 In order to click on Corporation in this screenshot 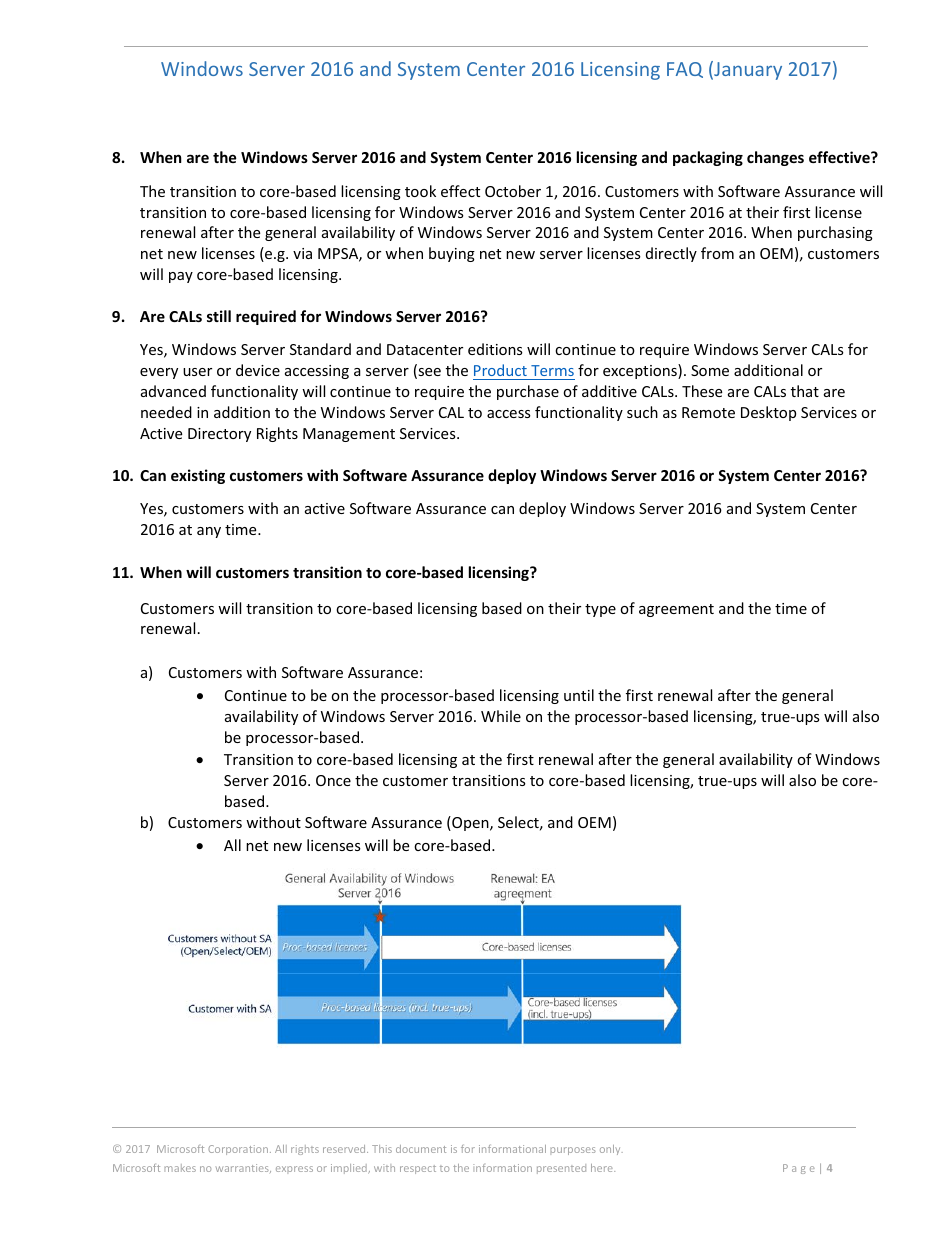, I will do `click(238, 1150)`.
